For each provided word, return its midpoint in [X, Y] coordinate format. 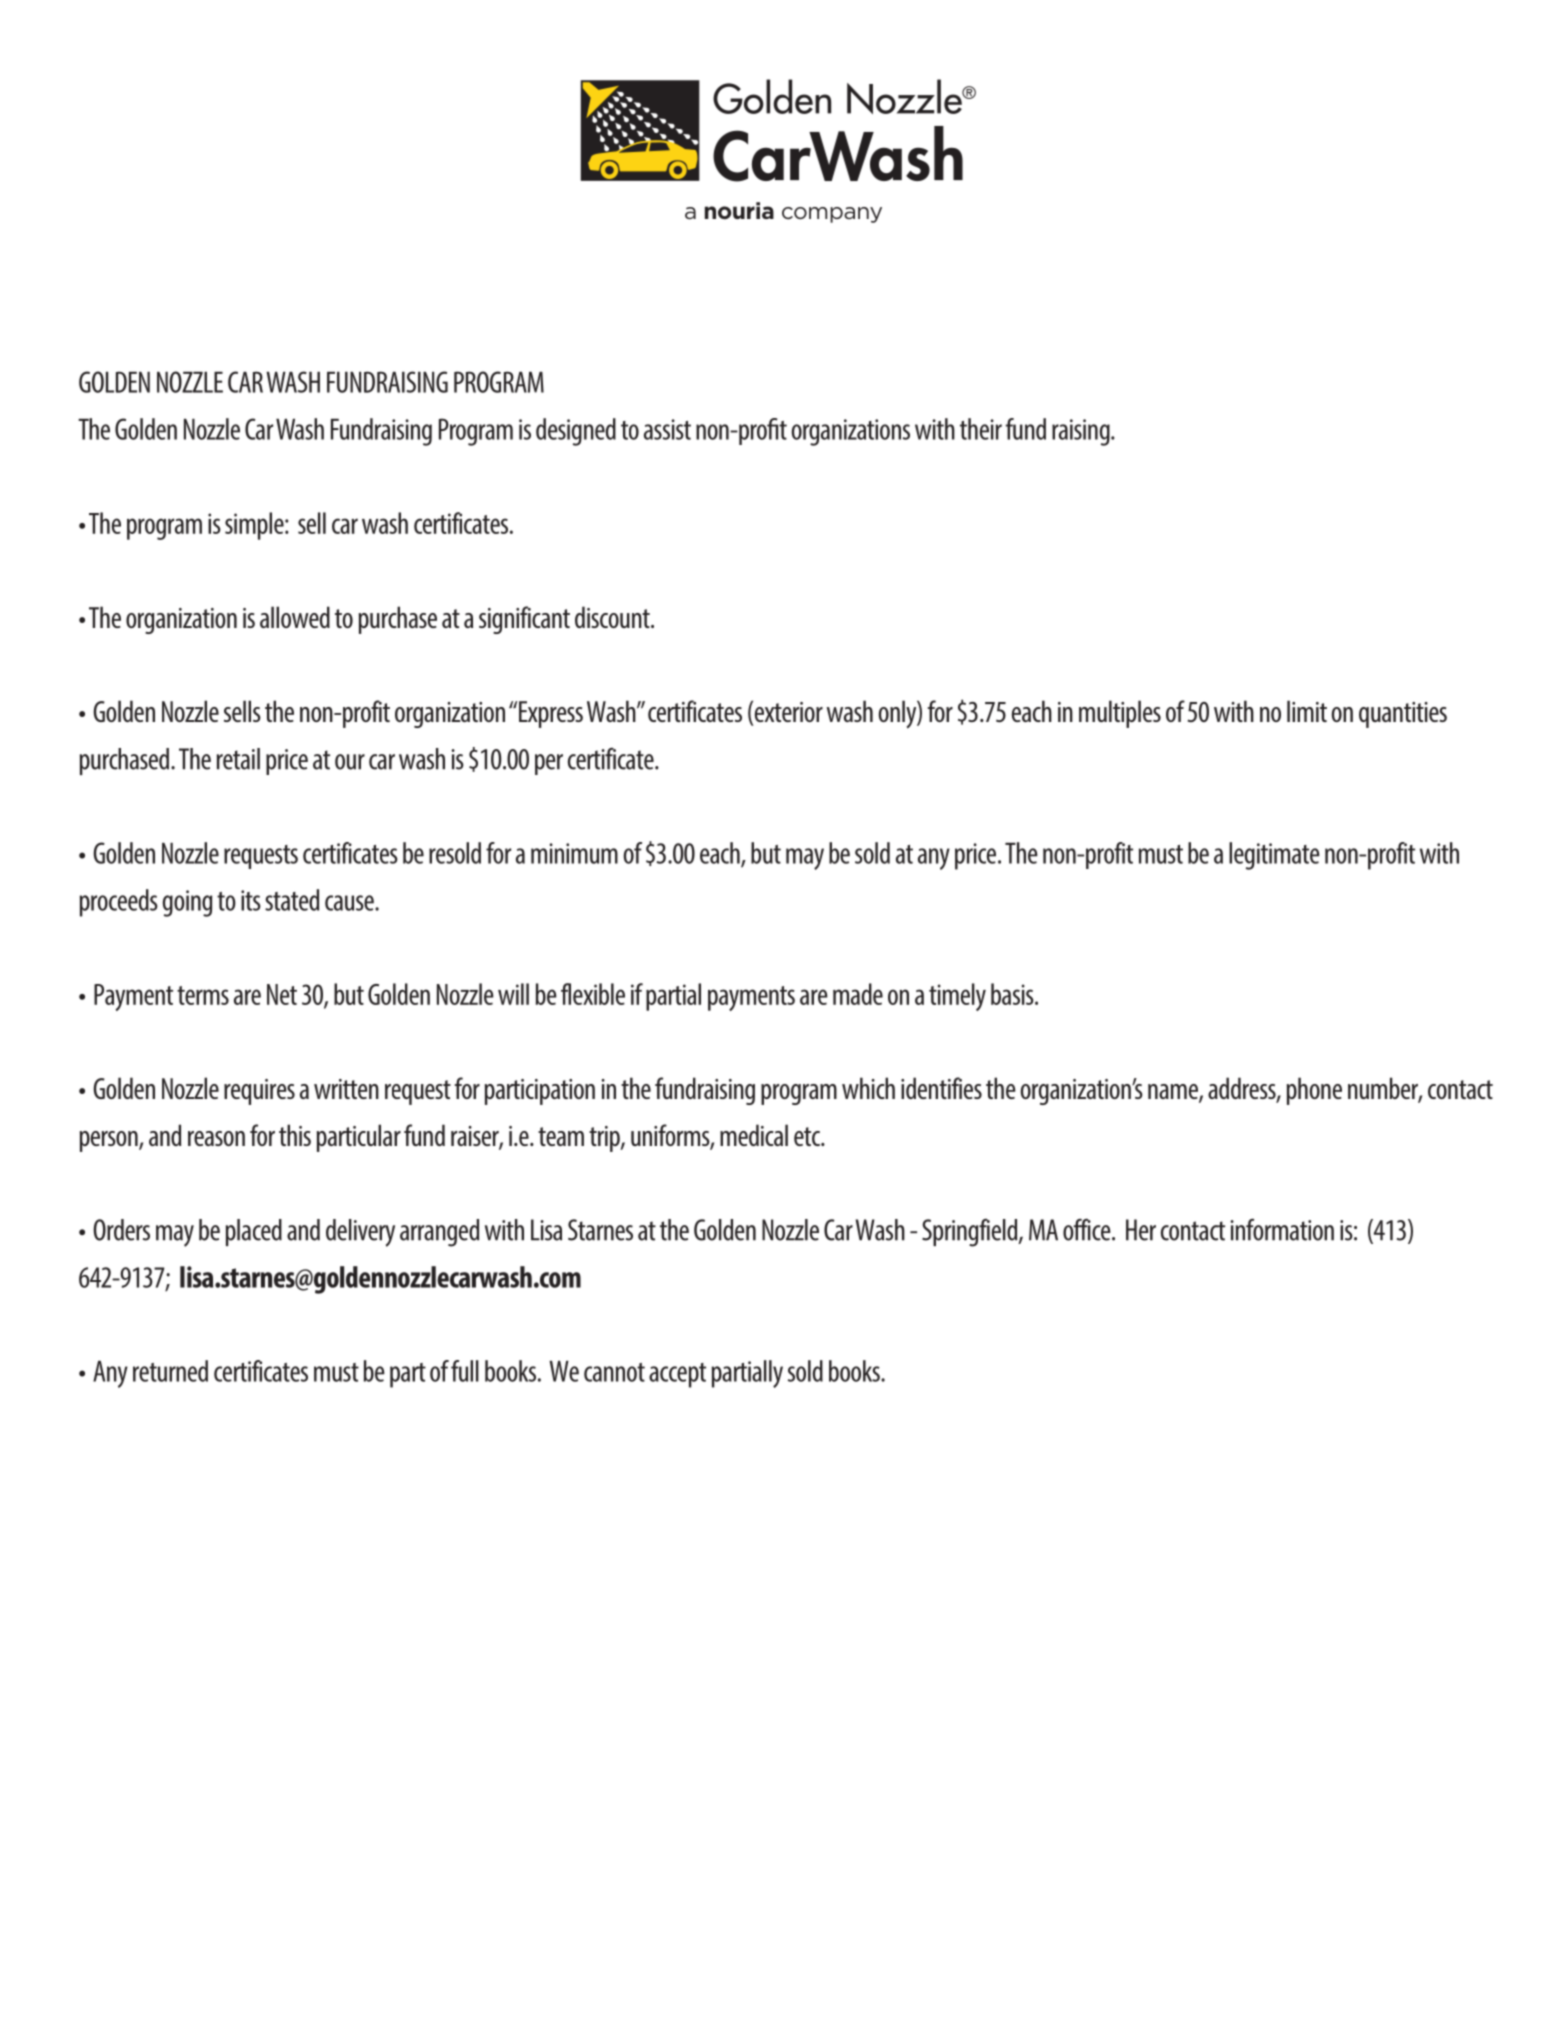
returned [170, 1371]
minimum [574, 853]
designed [576, 432]
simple [255, 526]
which [868, 1088]
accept [677, 1375]
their [981, 429]
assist [667, 429]
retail [238, 759]
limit [1307, 711]
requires [259, 1092]
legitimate [1274, 856]
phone [1314, 1091]
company [832, 215]
